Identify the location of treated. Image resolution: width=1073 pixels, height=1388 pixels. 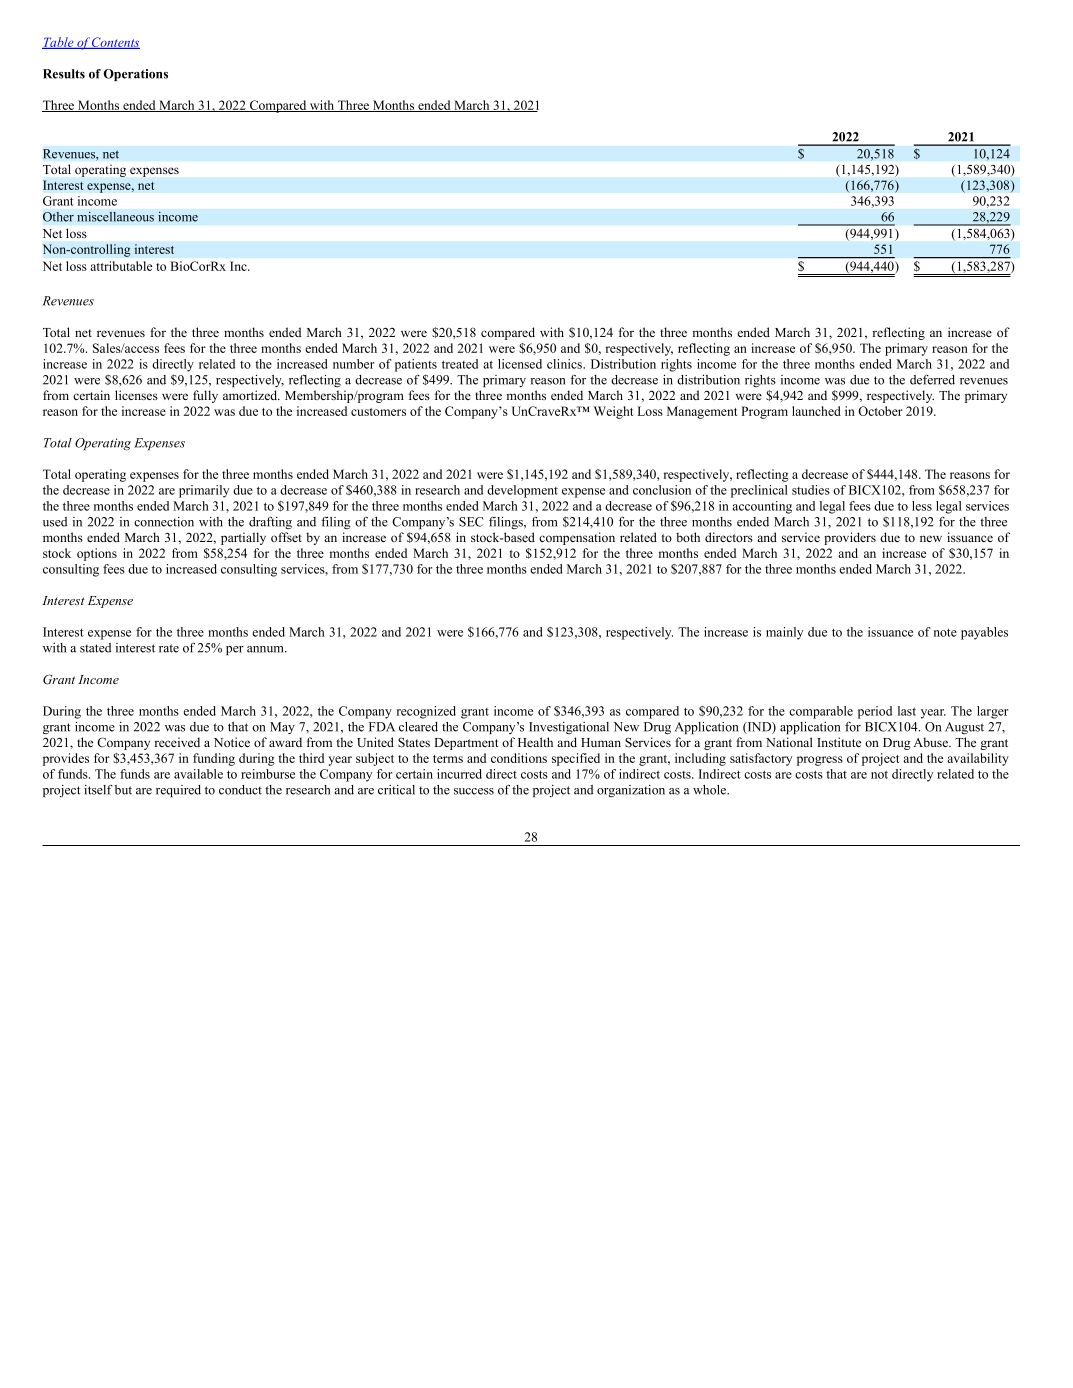
(460, 364).
